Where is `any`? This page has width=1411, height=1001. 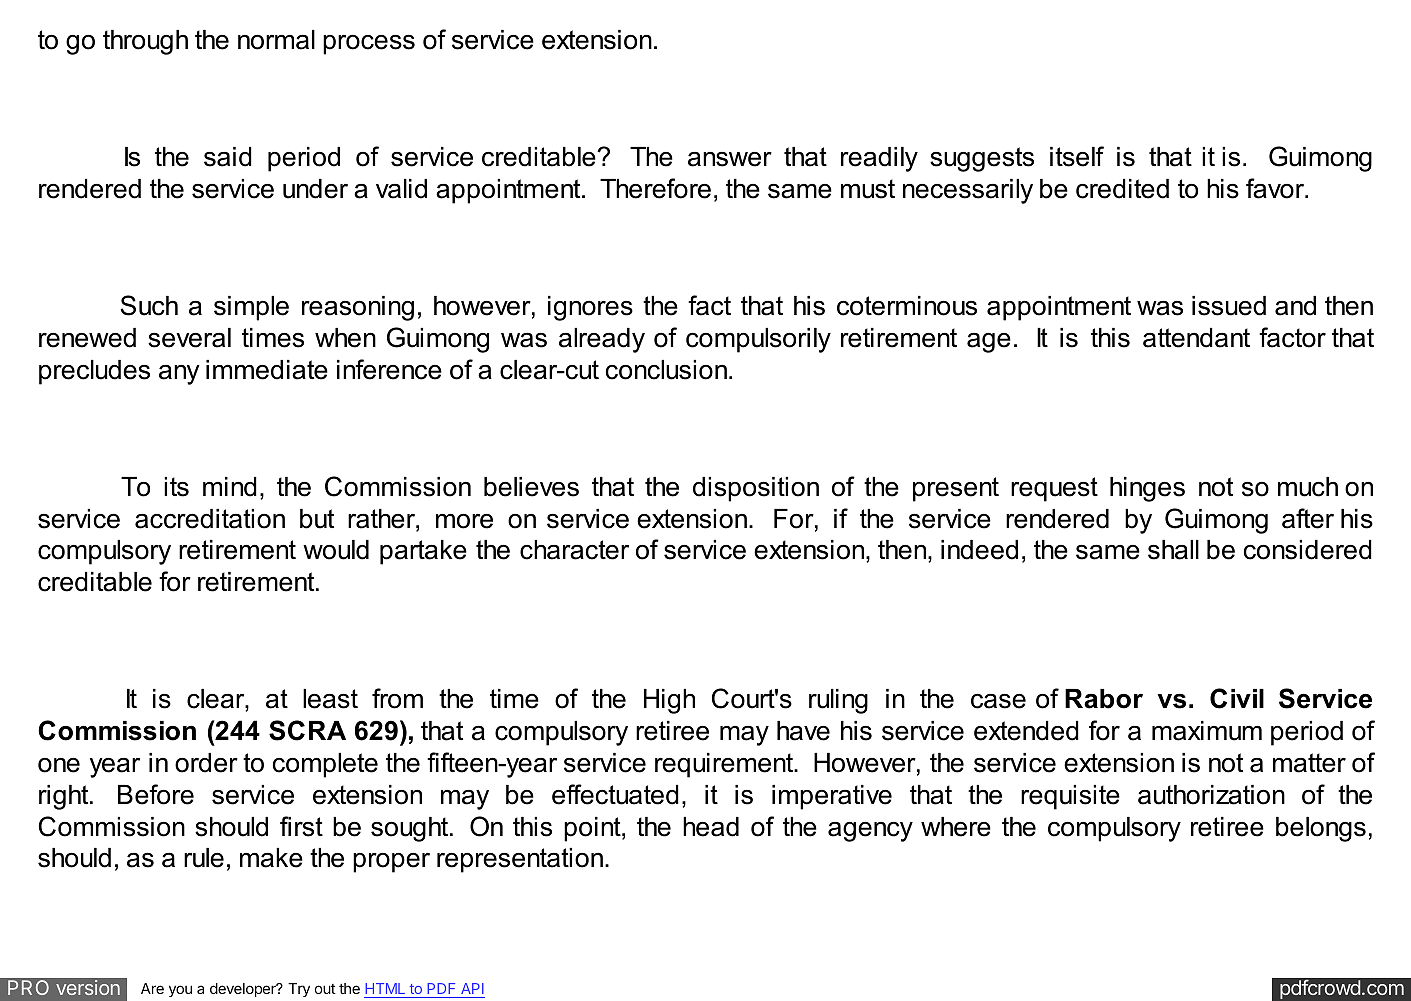
any is located at coordinates (179, 375).
